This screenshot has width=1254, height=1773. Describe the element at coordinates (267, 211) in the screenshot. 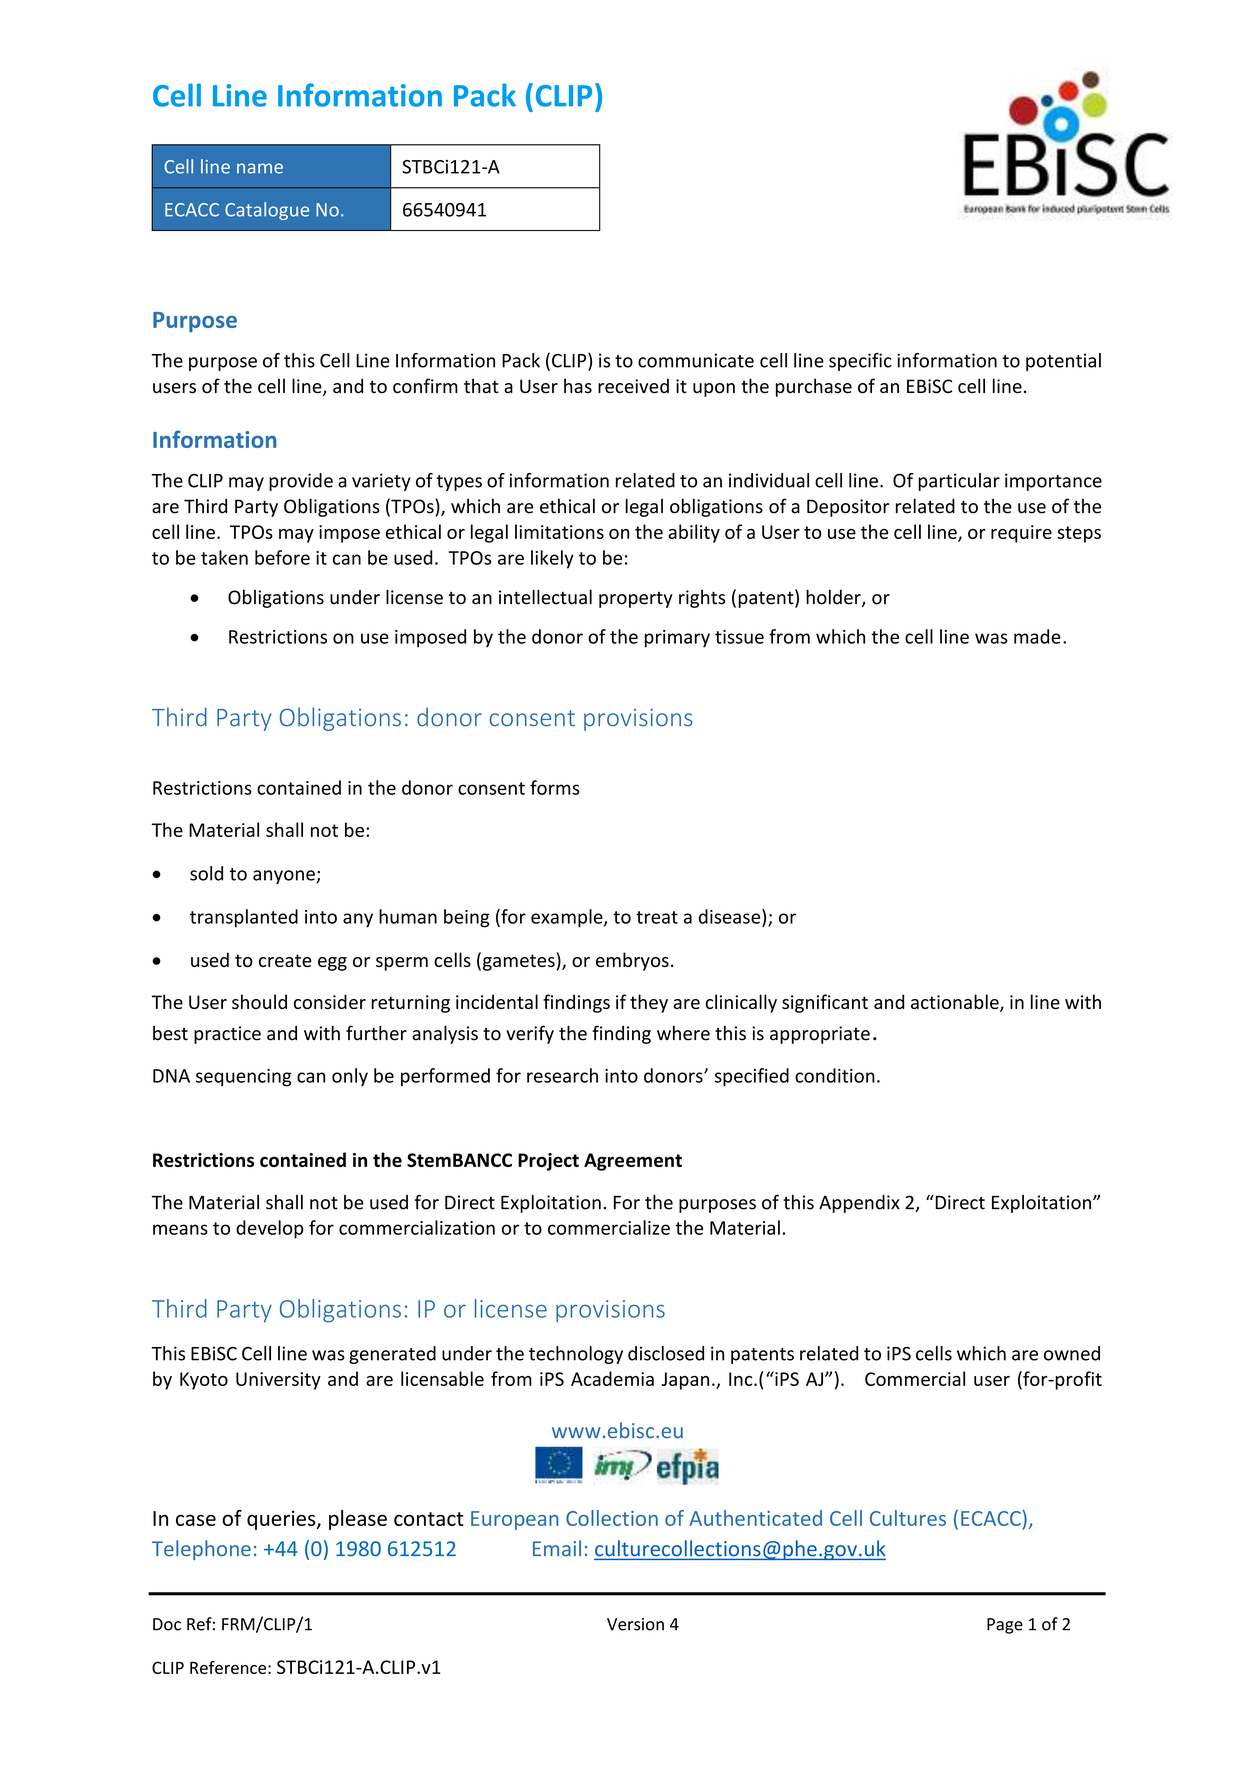

I see `Catalogue` at that location.
